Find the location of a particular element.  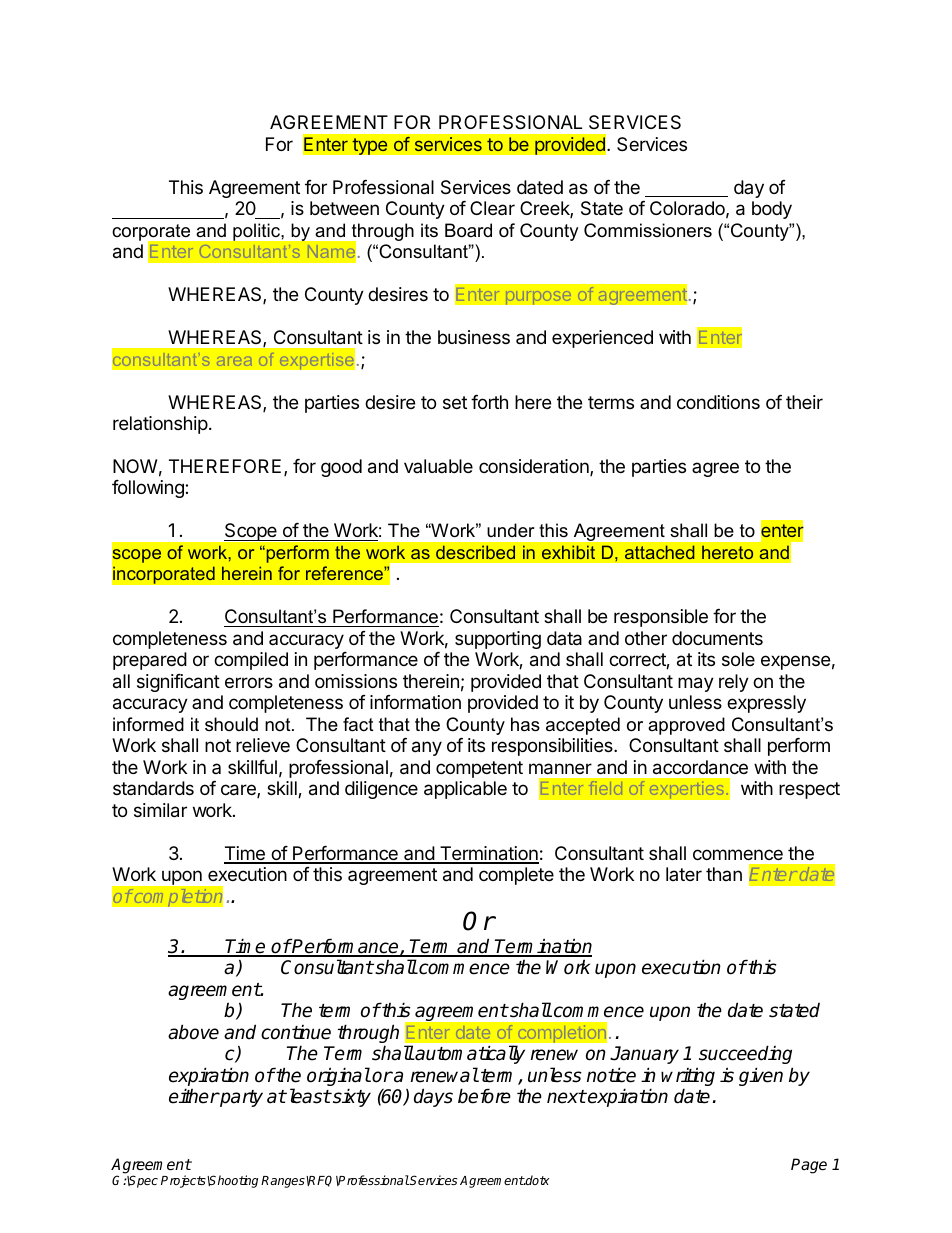

set is located at coordinates (455, 402).
